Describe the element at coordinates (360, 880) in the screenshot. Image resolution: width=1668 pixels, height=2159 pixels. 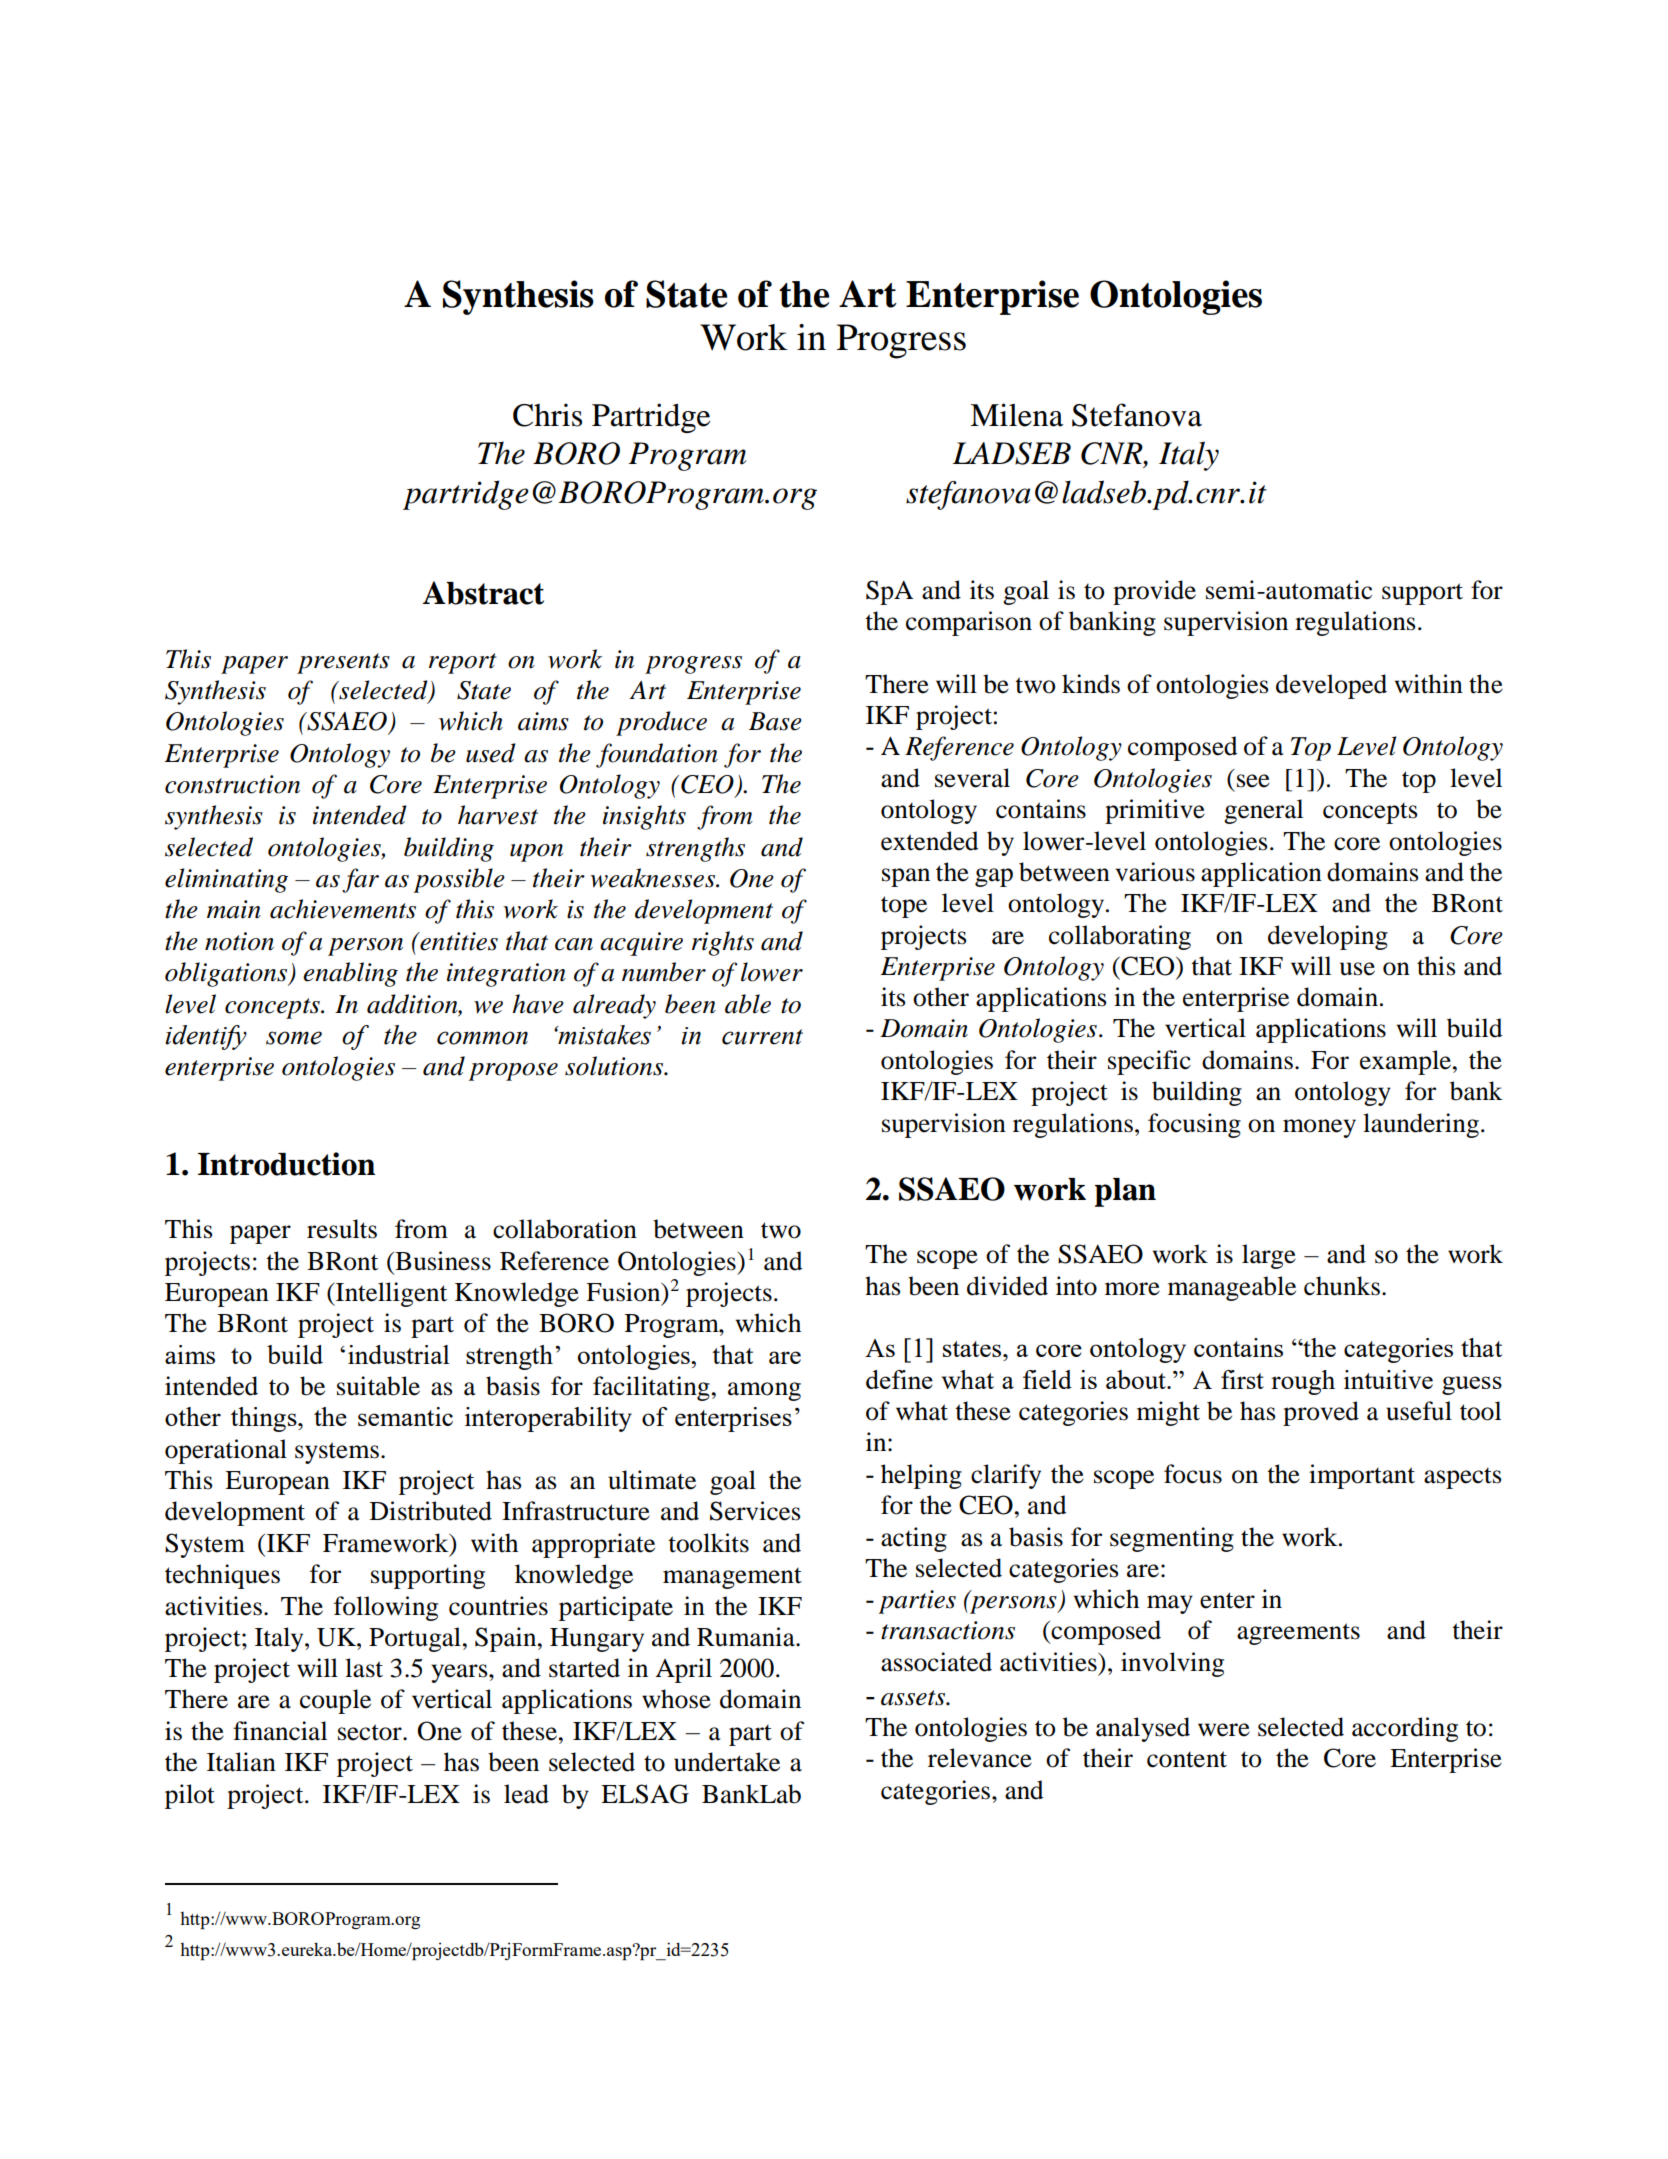
I see `far` at that location.
